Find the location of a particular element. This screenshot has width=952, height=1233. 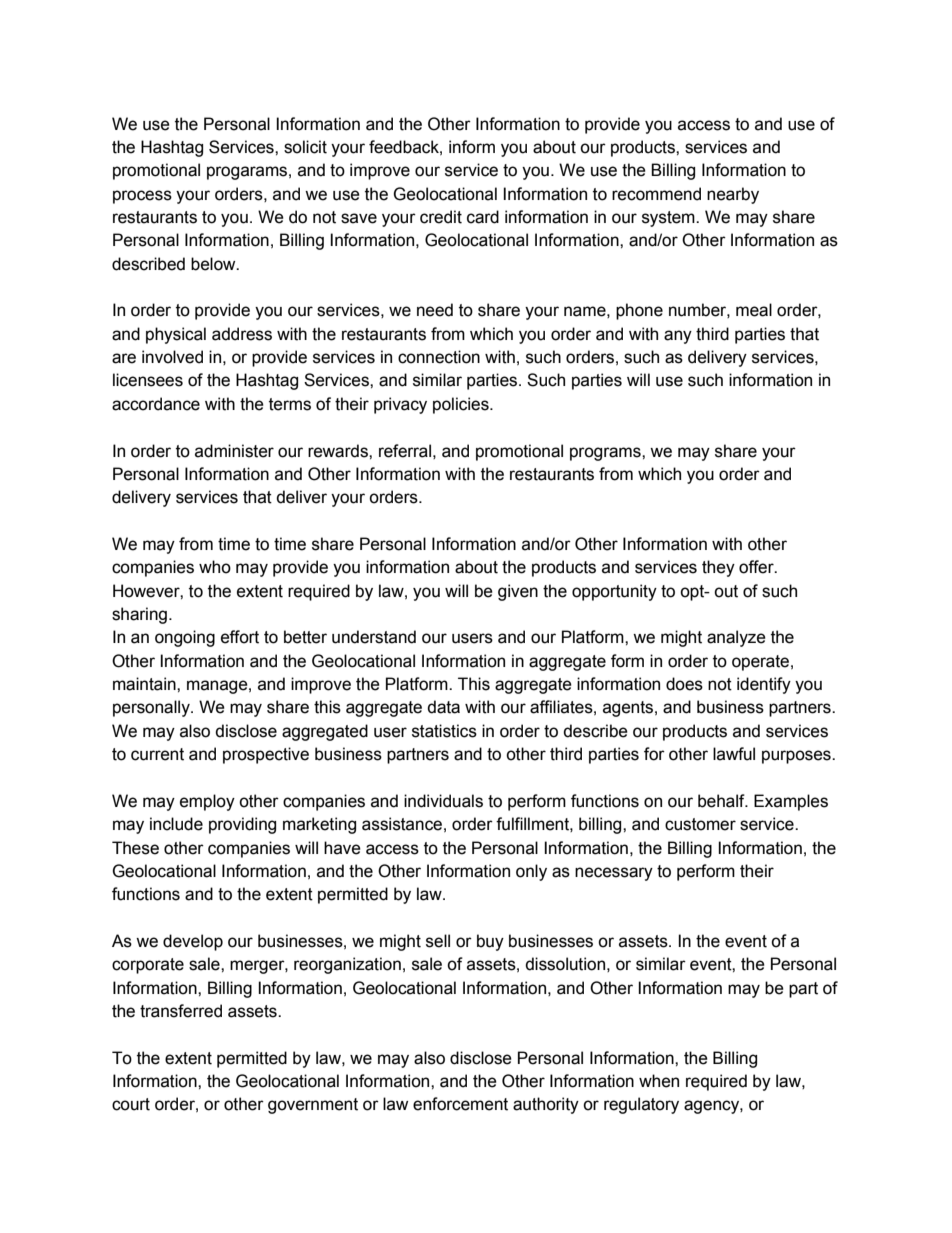

enforcement is located at coordinates (460, 1104).
